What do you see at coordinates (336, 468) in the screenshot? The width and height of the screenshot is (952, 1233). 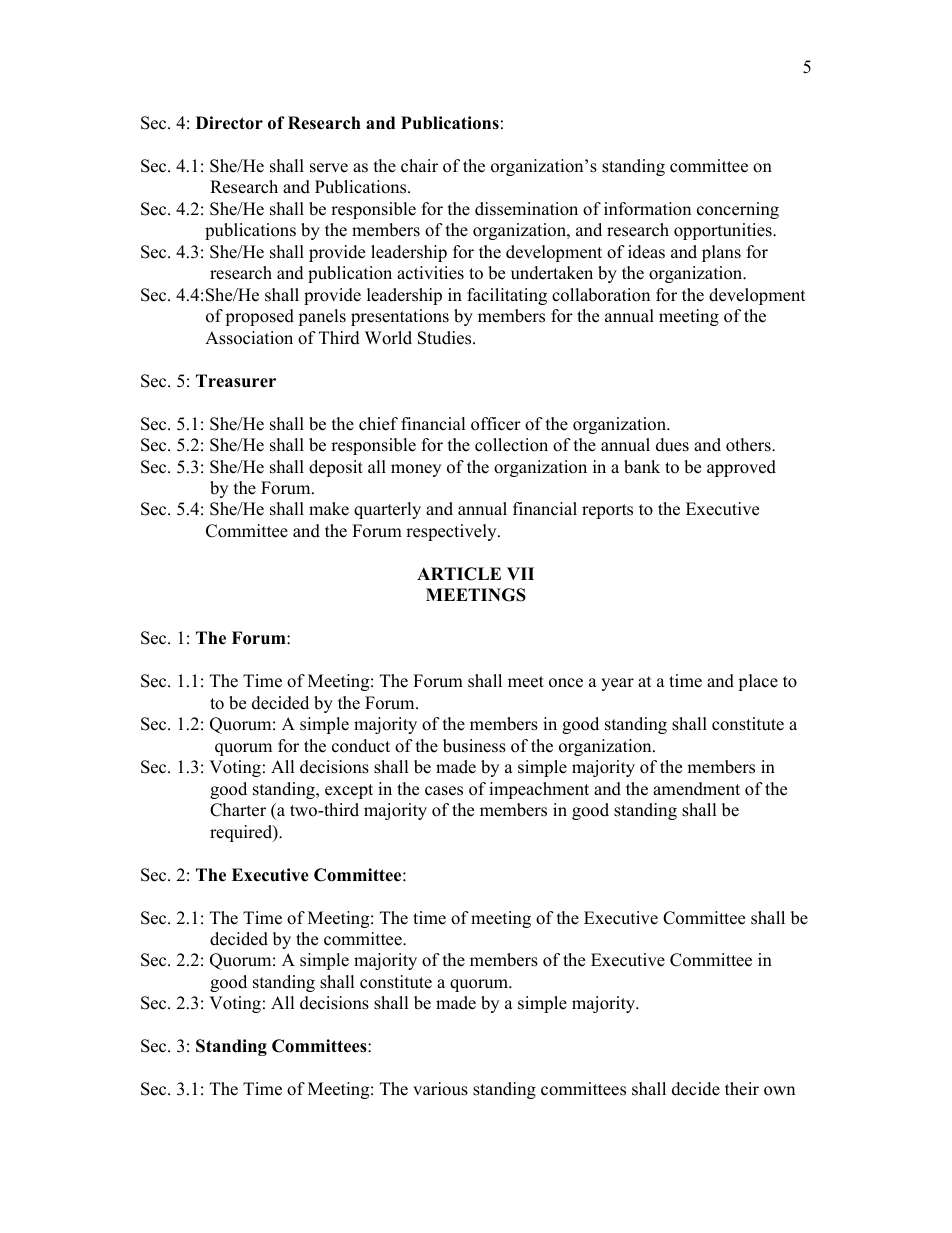 I see `deposit` at bounding box center [336, 468].
